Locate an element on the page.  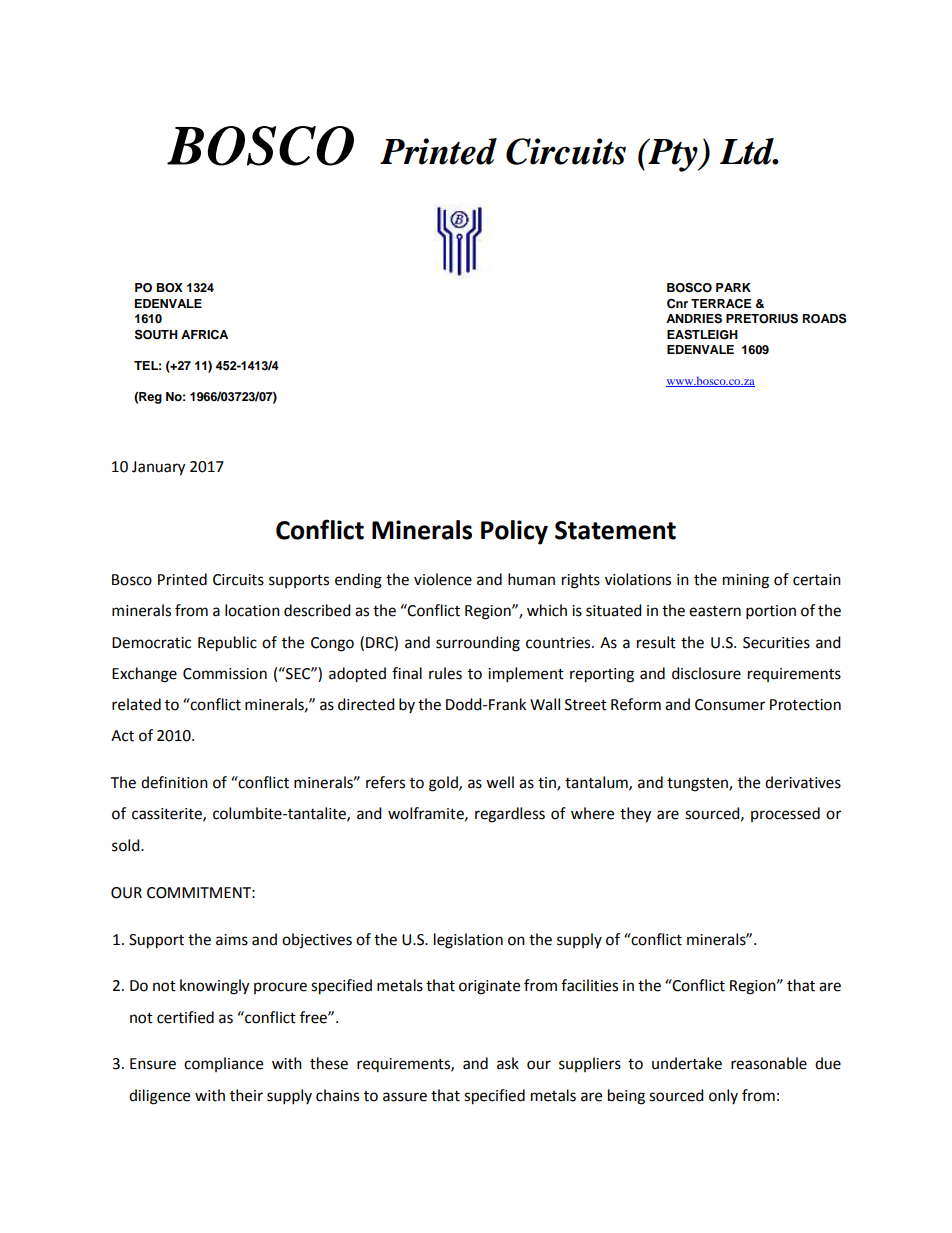
sold is located at coordinates (127, 845).
